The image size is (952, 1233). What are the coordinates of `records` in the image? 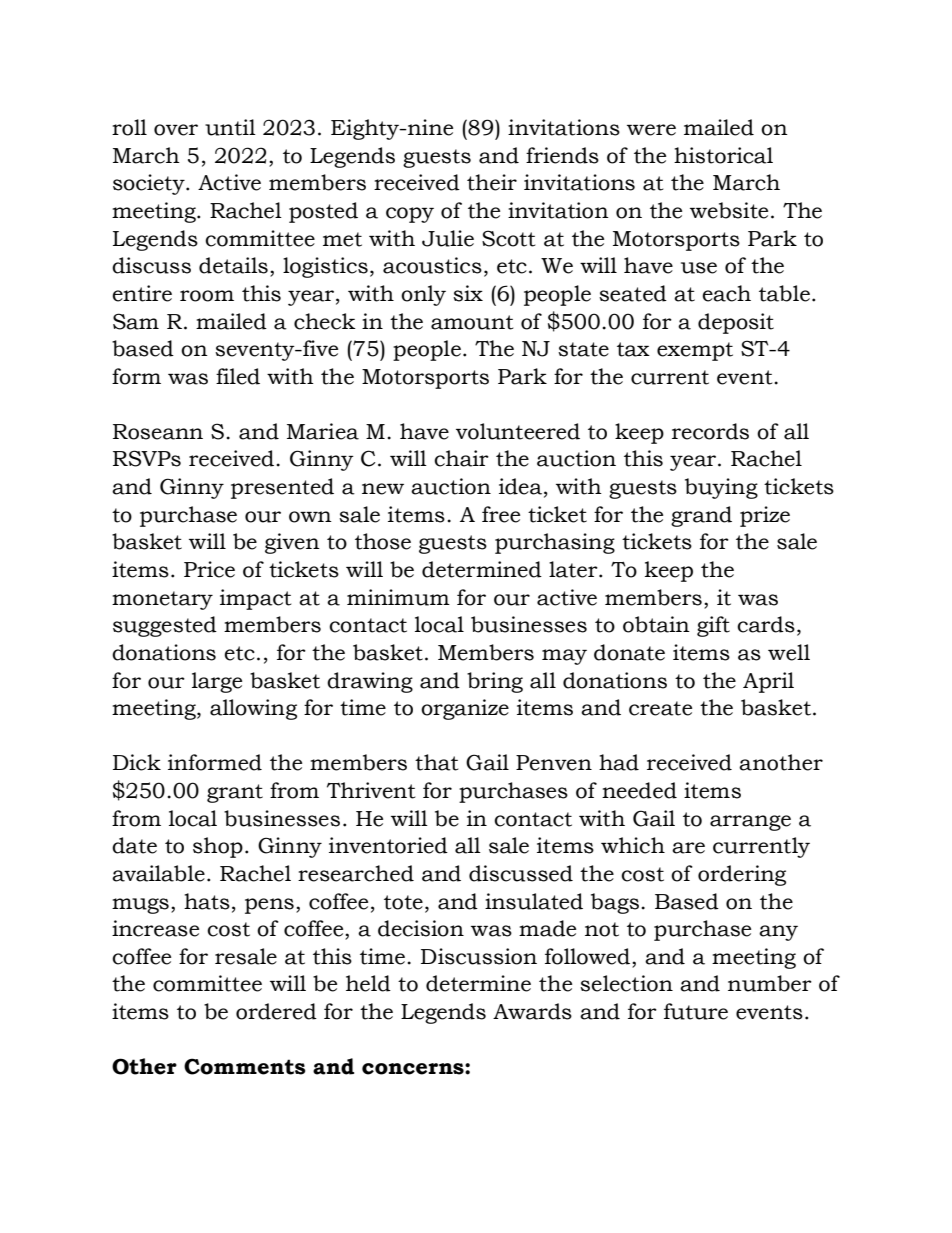 It's located at (710, 431).
